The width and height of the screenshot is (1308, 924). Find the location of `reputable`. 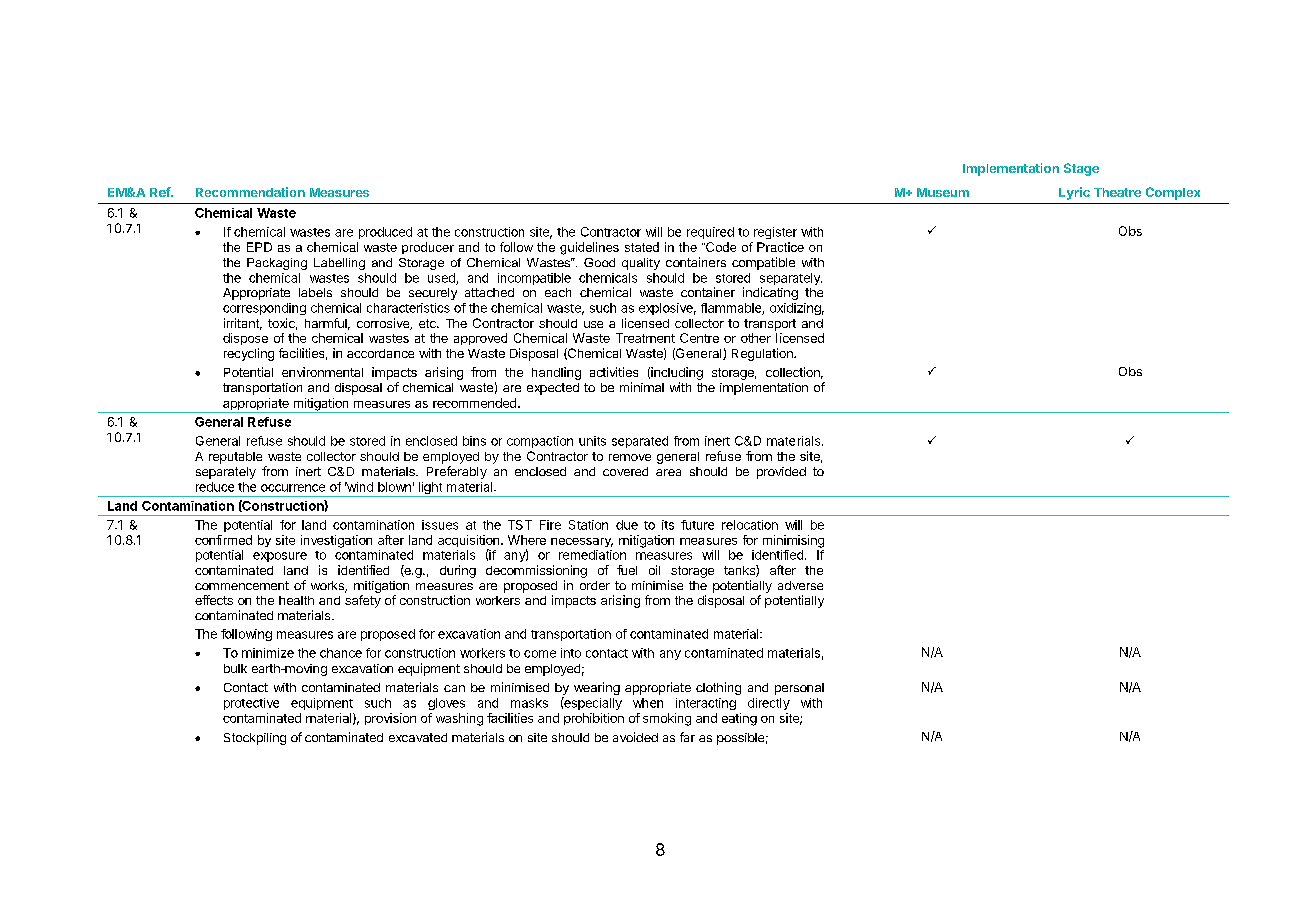

reputable is located at coordinates (235, 458).
